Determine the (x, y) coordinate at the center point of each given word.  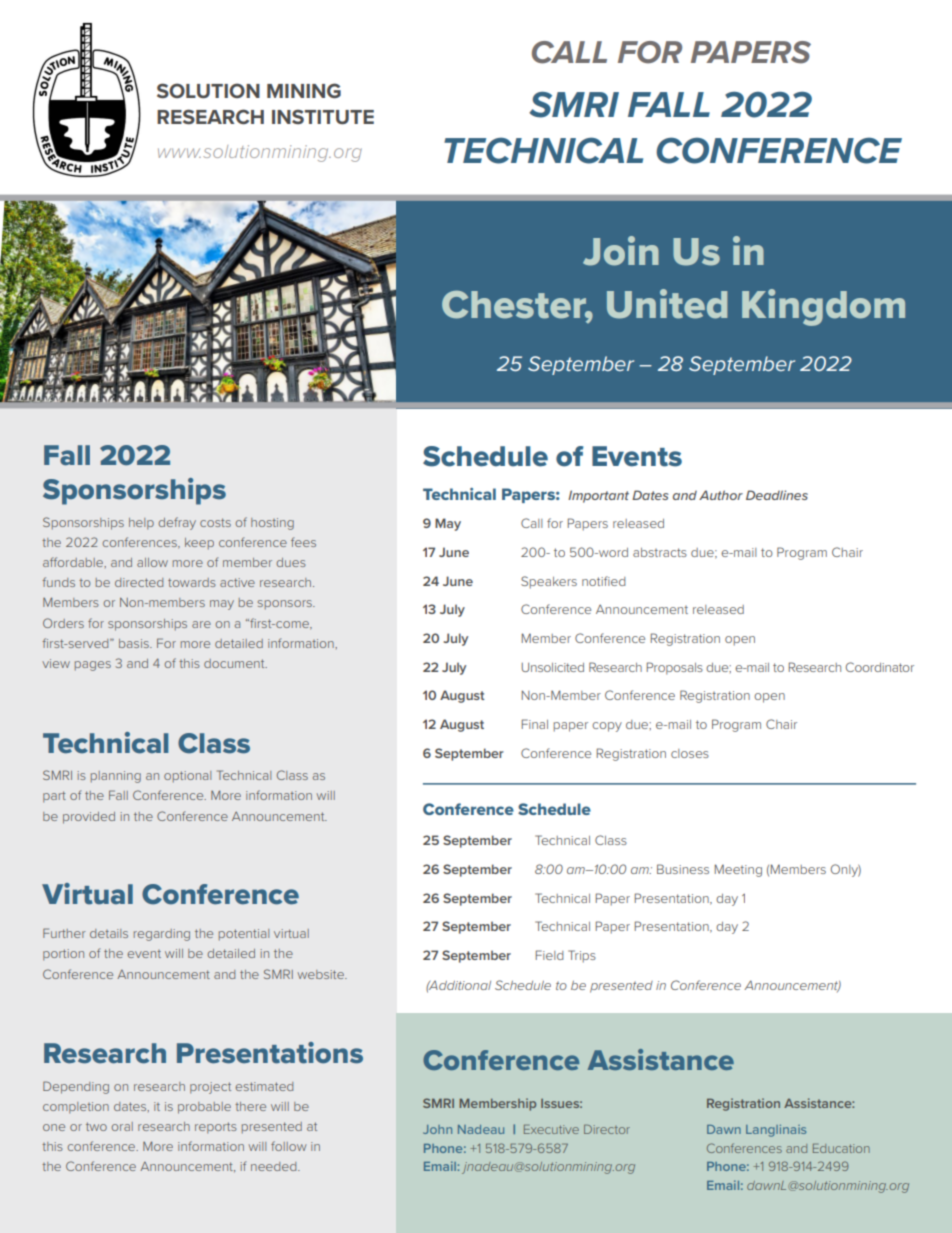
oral (122, 1126)
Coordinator (880, 667)
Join (621, 251)
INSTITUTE (323, 116)
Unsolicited (553, 667)
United (667, 304)
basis (135, 643)
